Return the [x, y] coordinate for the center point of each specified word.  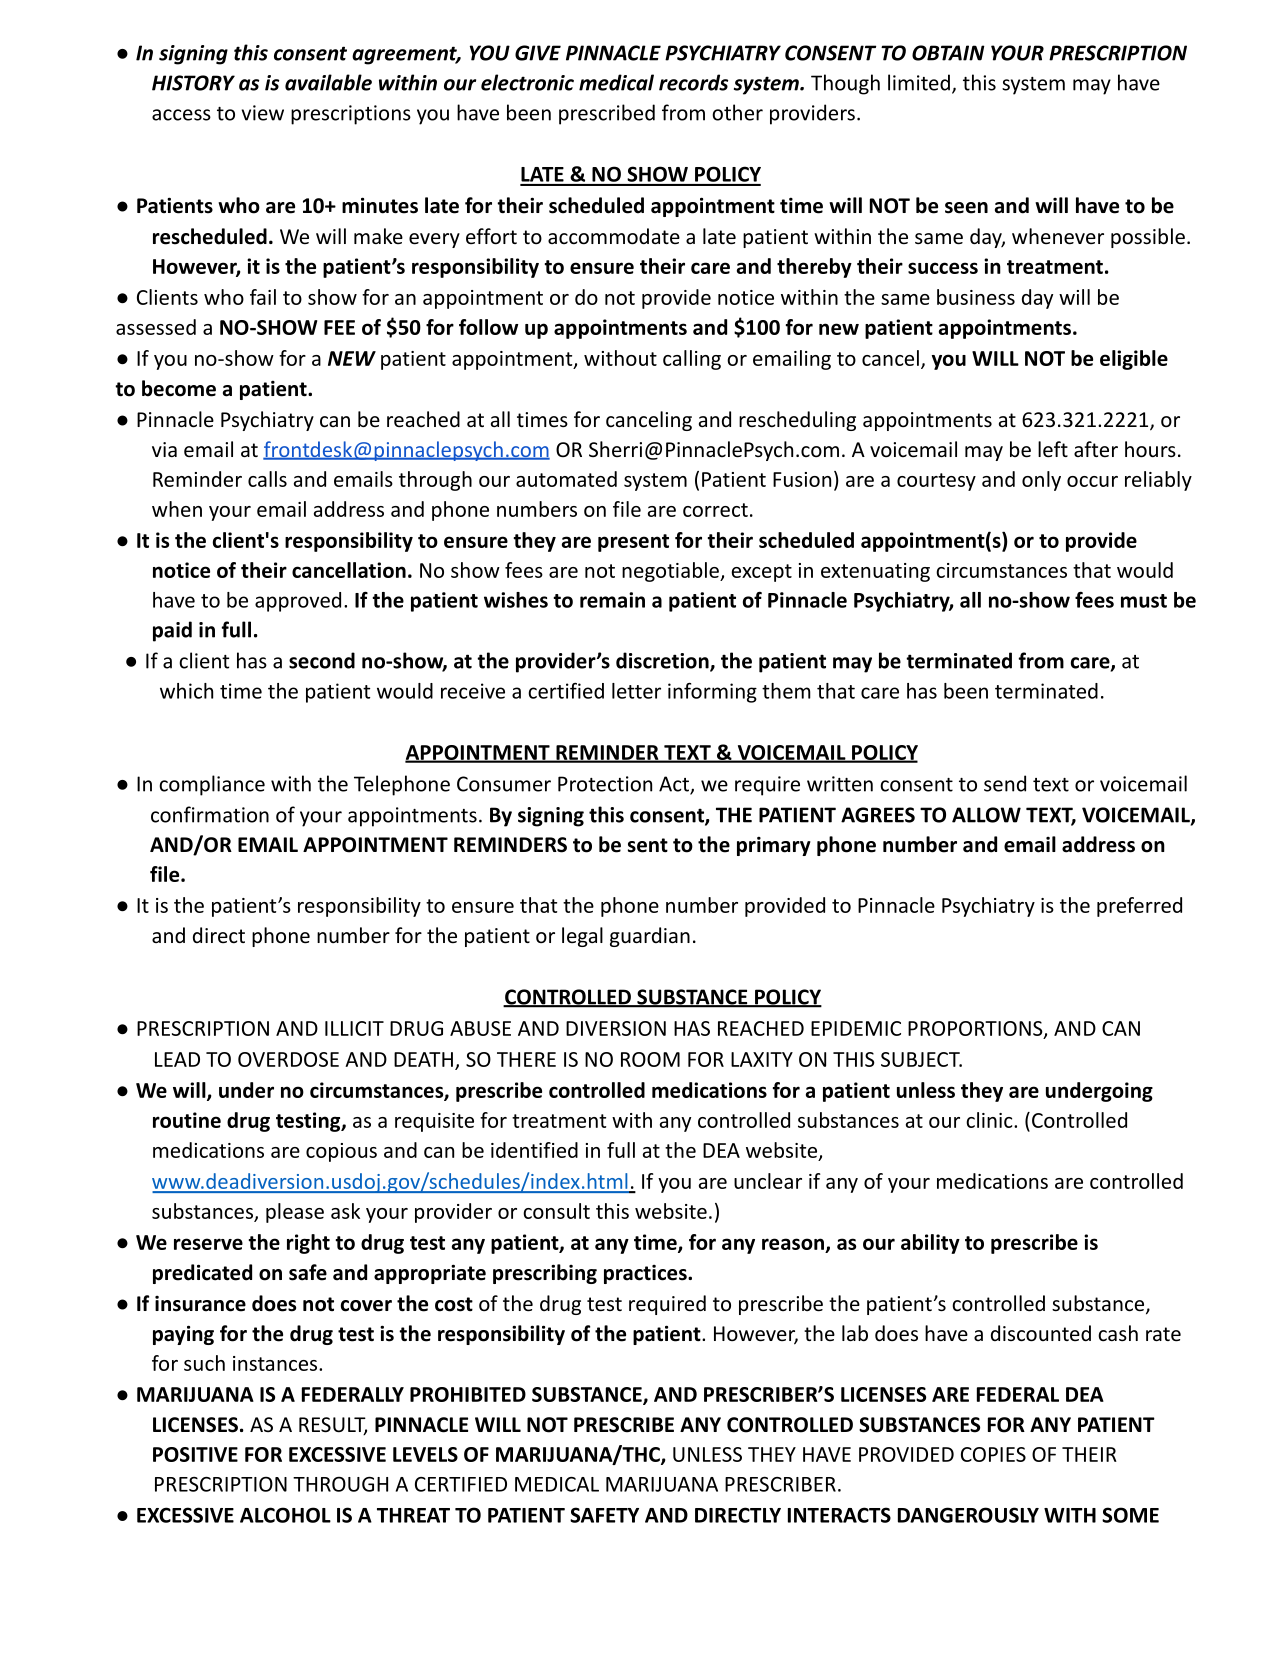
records [693, 82]
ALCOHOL [285, 1515]
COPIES [993, 1454]
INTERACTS [839, 1515]
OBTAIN [948, 53]
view [263, 113]
